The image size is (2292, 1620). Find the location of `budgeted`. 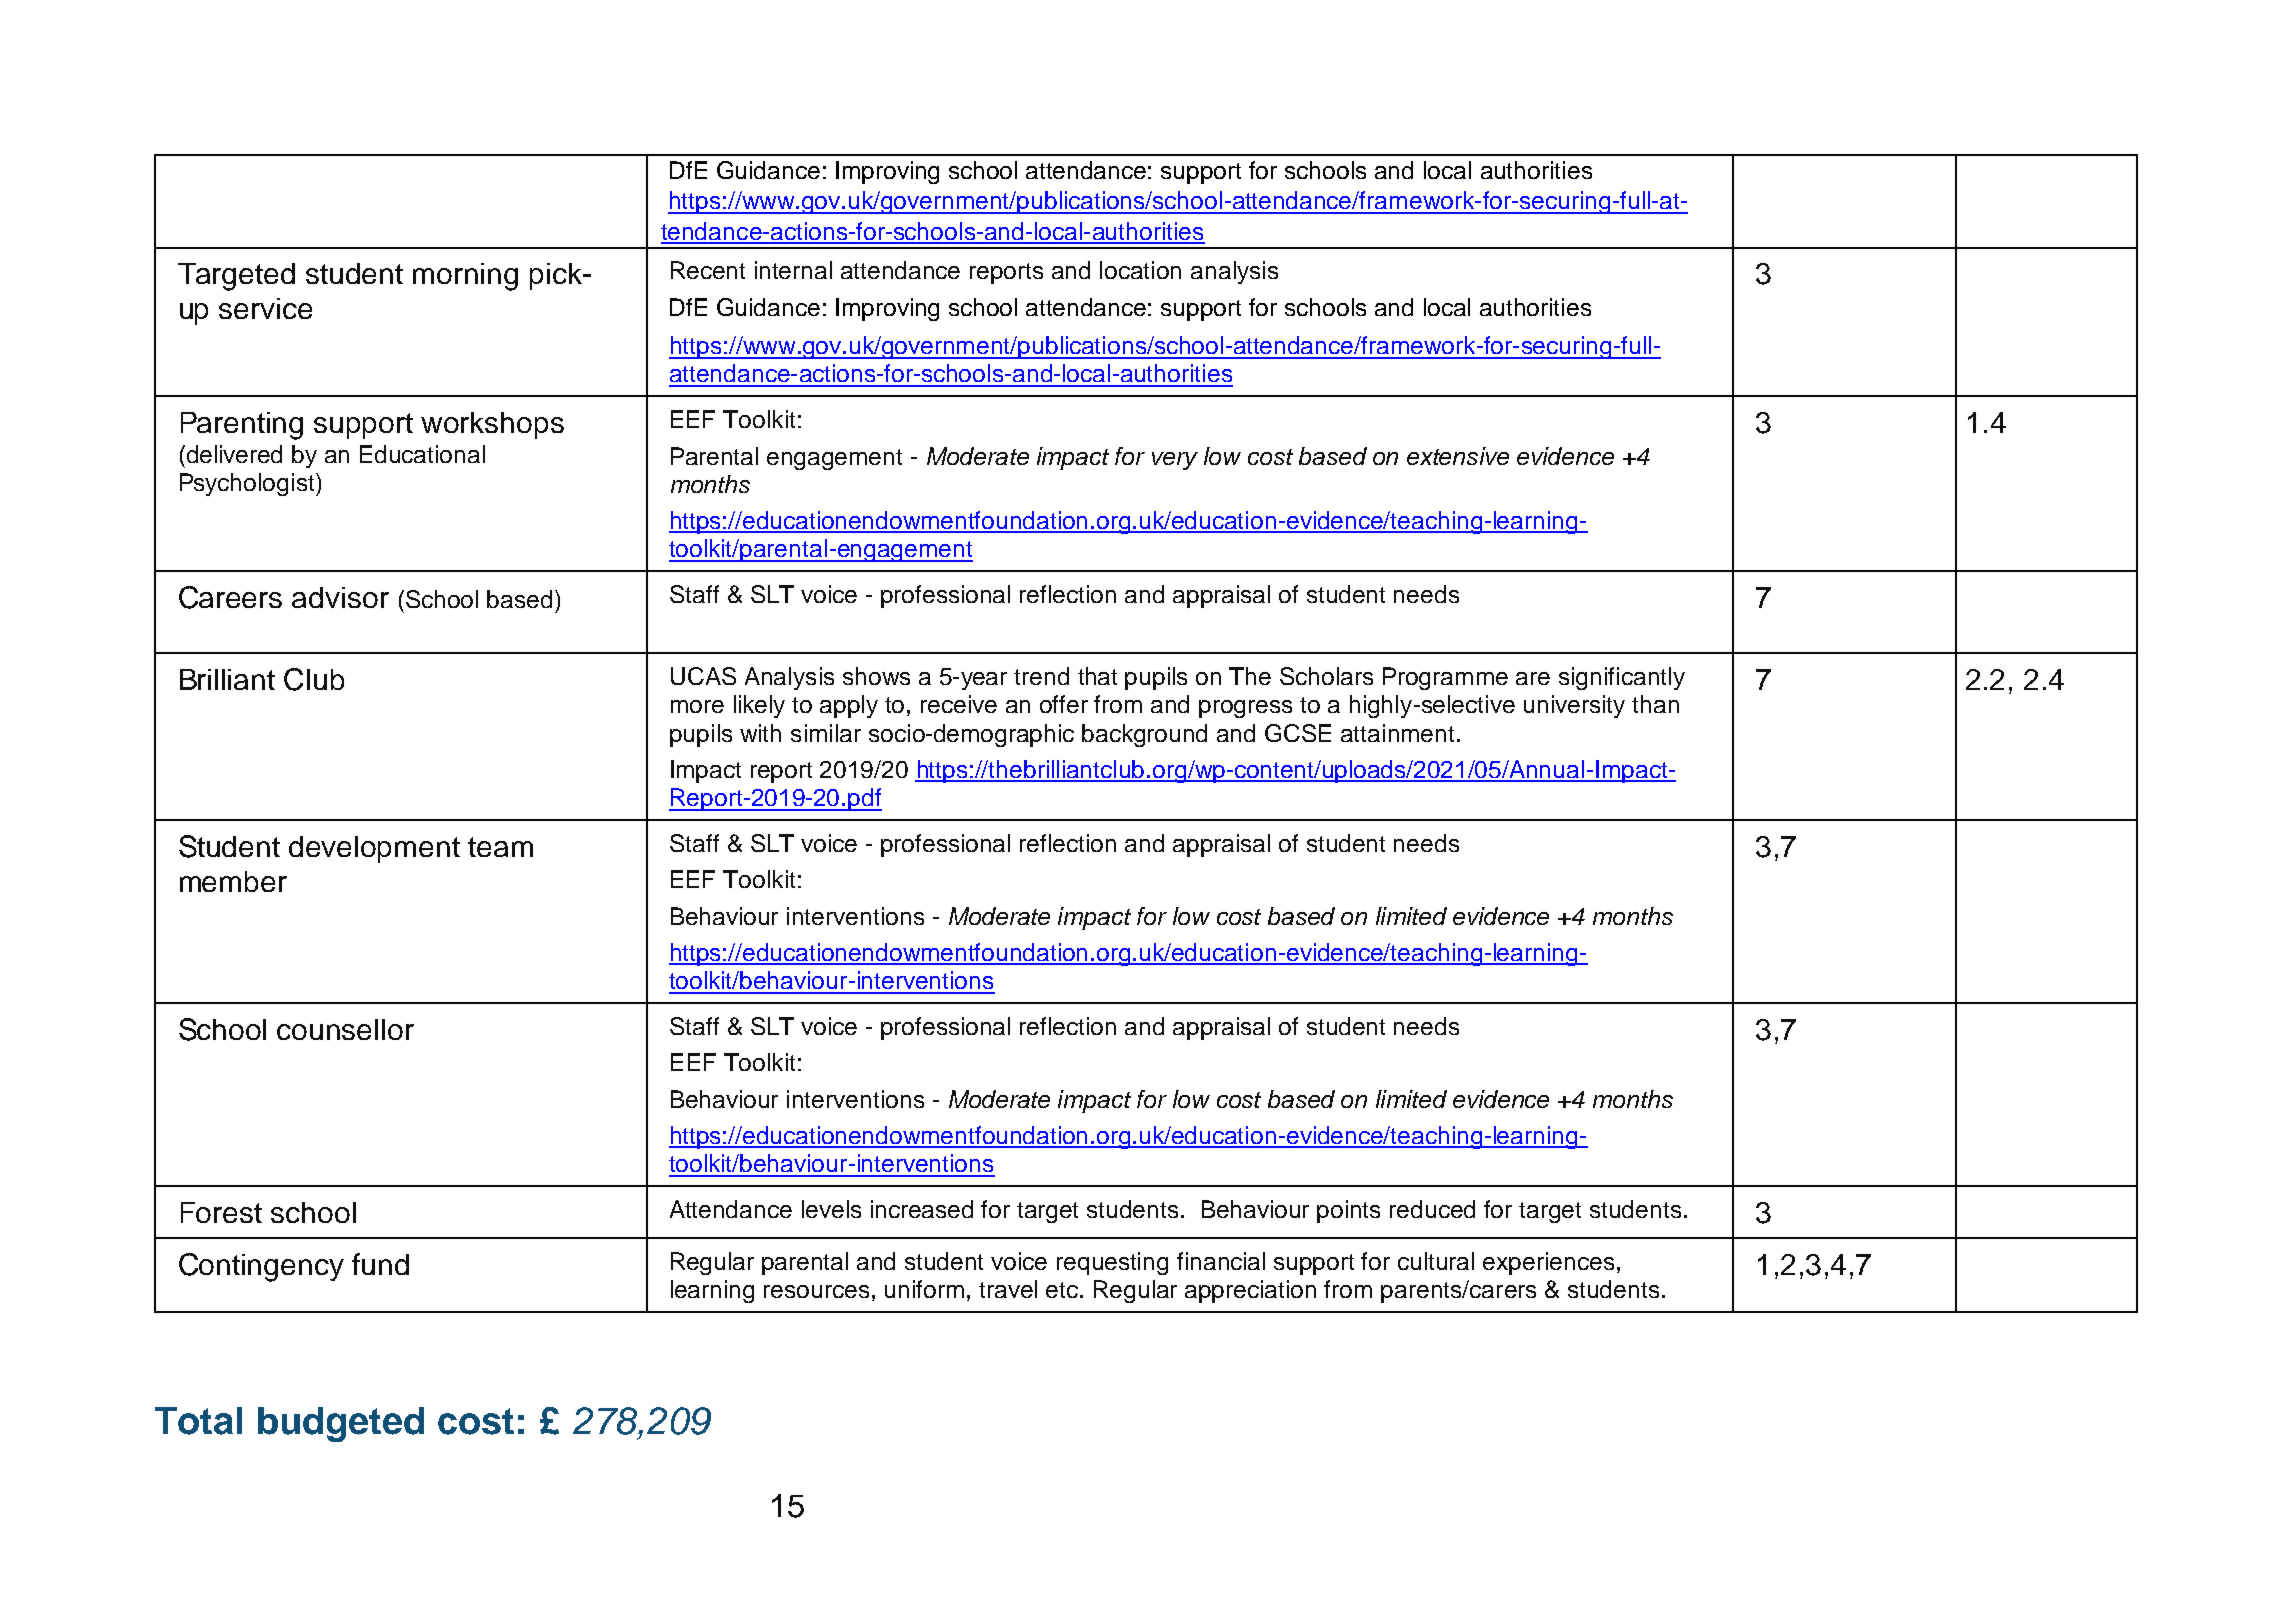

budgeted is located at coordinates (341, 1424).
